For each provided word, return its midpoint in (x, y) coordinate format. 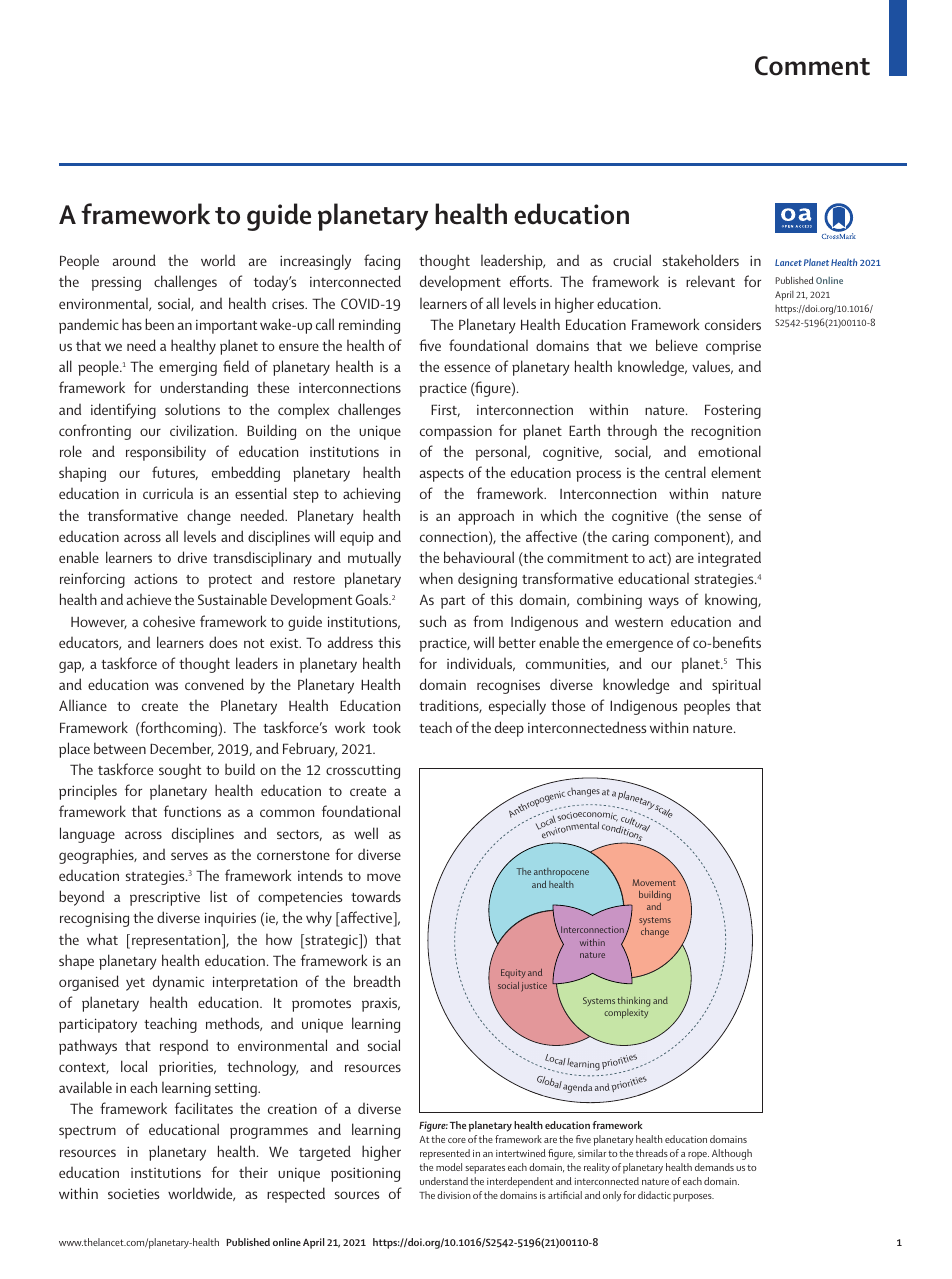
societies (133, 1194)
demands (714, 1167)
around (134, 260)
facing (382, 262)
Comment (812, 66)
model (449, 1167)
